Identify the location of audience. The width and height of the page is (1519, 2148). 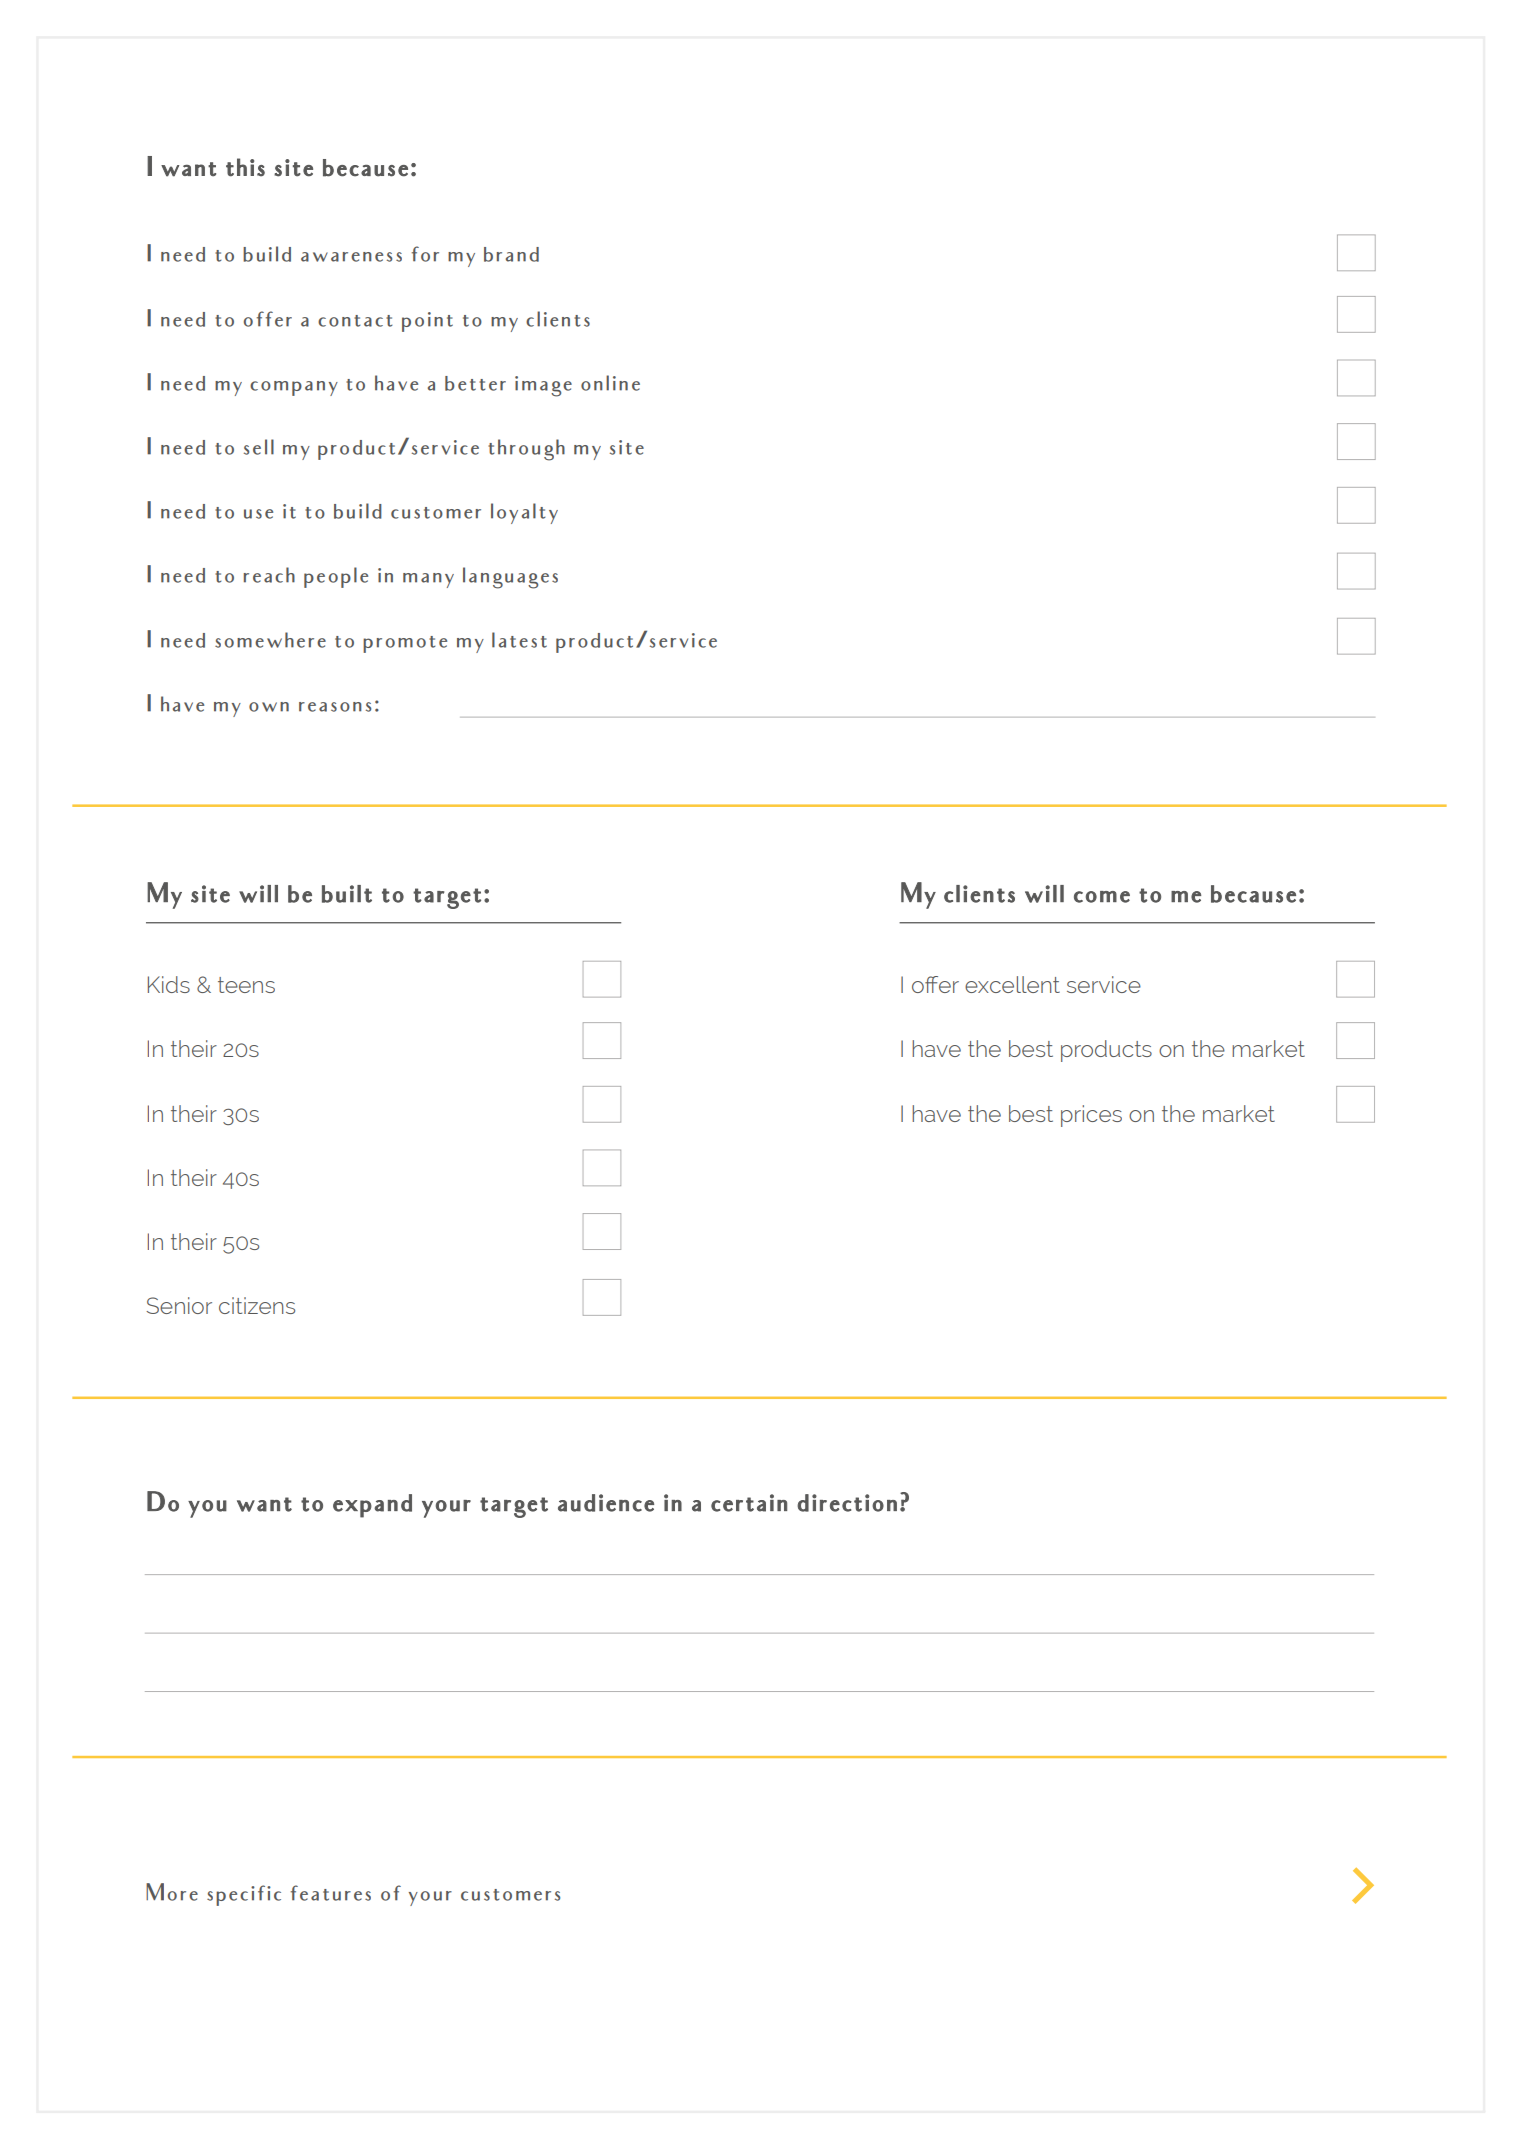
(606, 1503).
